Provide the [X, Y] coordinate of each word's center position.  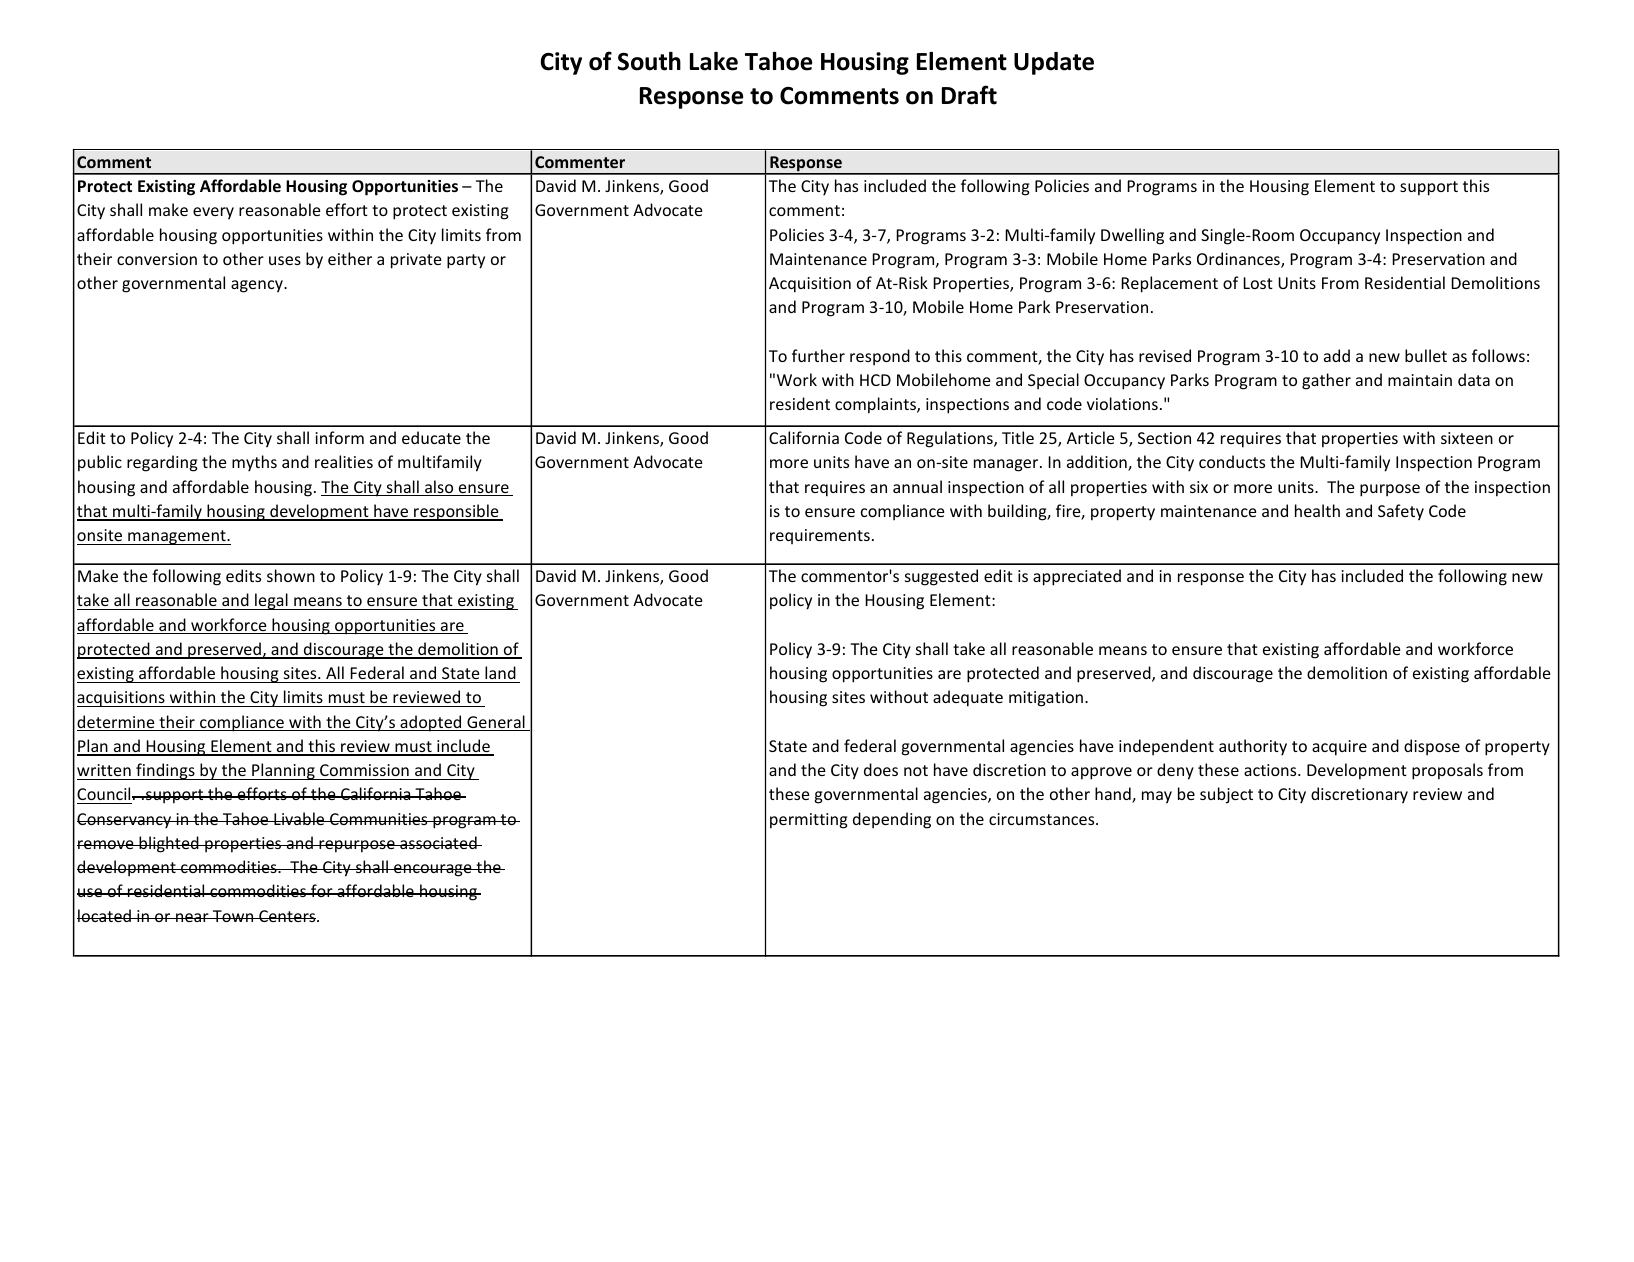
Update [1054, 63]
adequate [968, 698]
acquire [1339, 748]
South [649, 61]
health [1317, 510]
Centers [287, 916]
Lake [714, 61]
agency [258, 286]
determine [117, 723]
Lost [1258, 283]
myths [254, 463]
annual [917, 486]
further [818, 355]
